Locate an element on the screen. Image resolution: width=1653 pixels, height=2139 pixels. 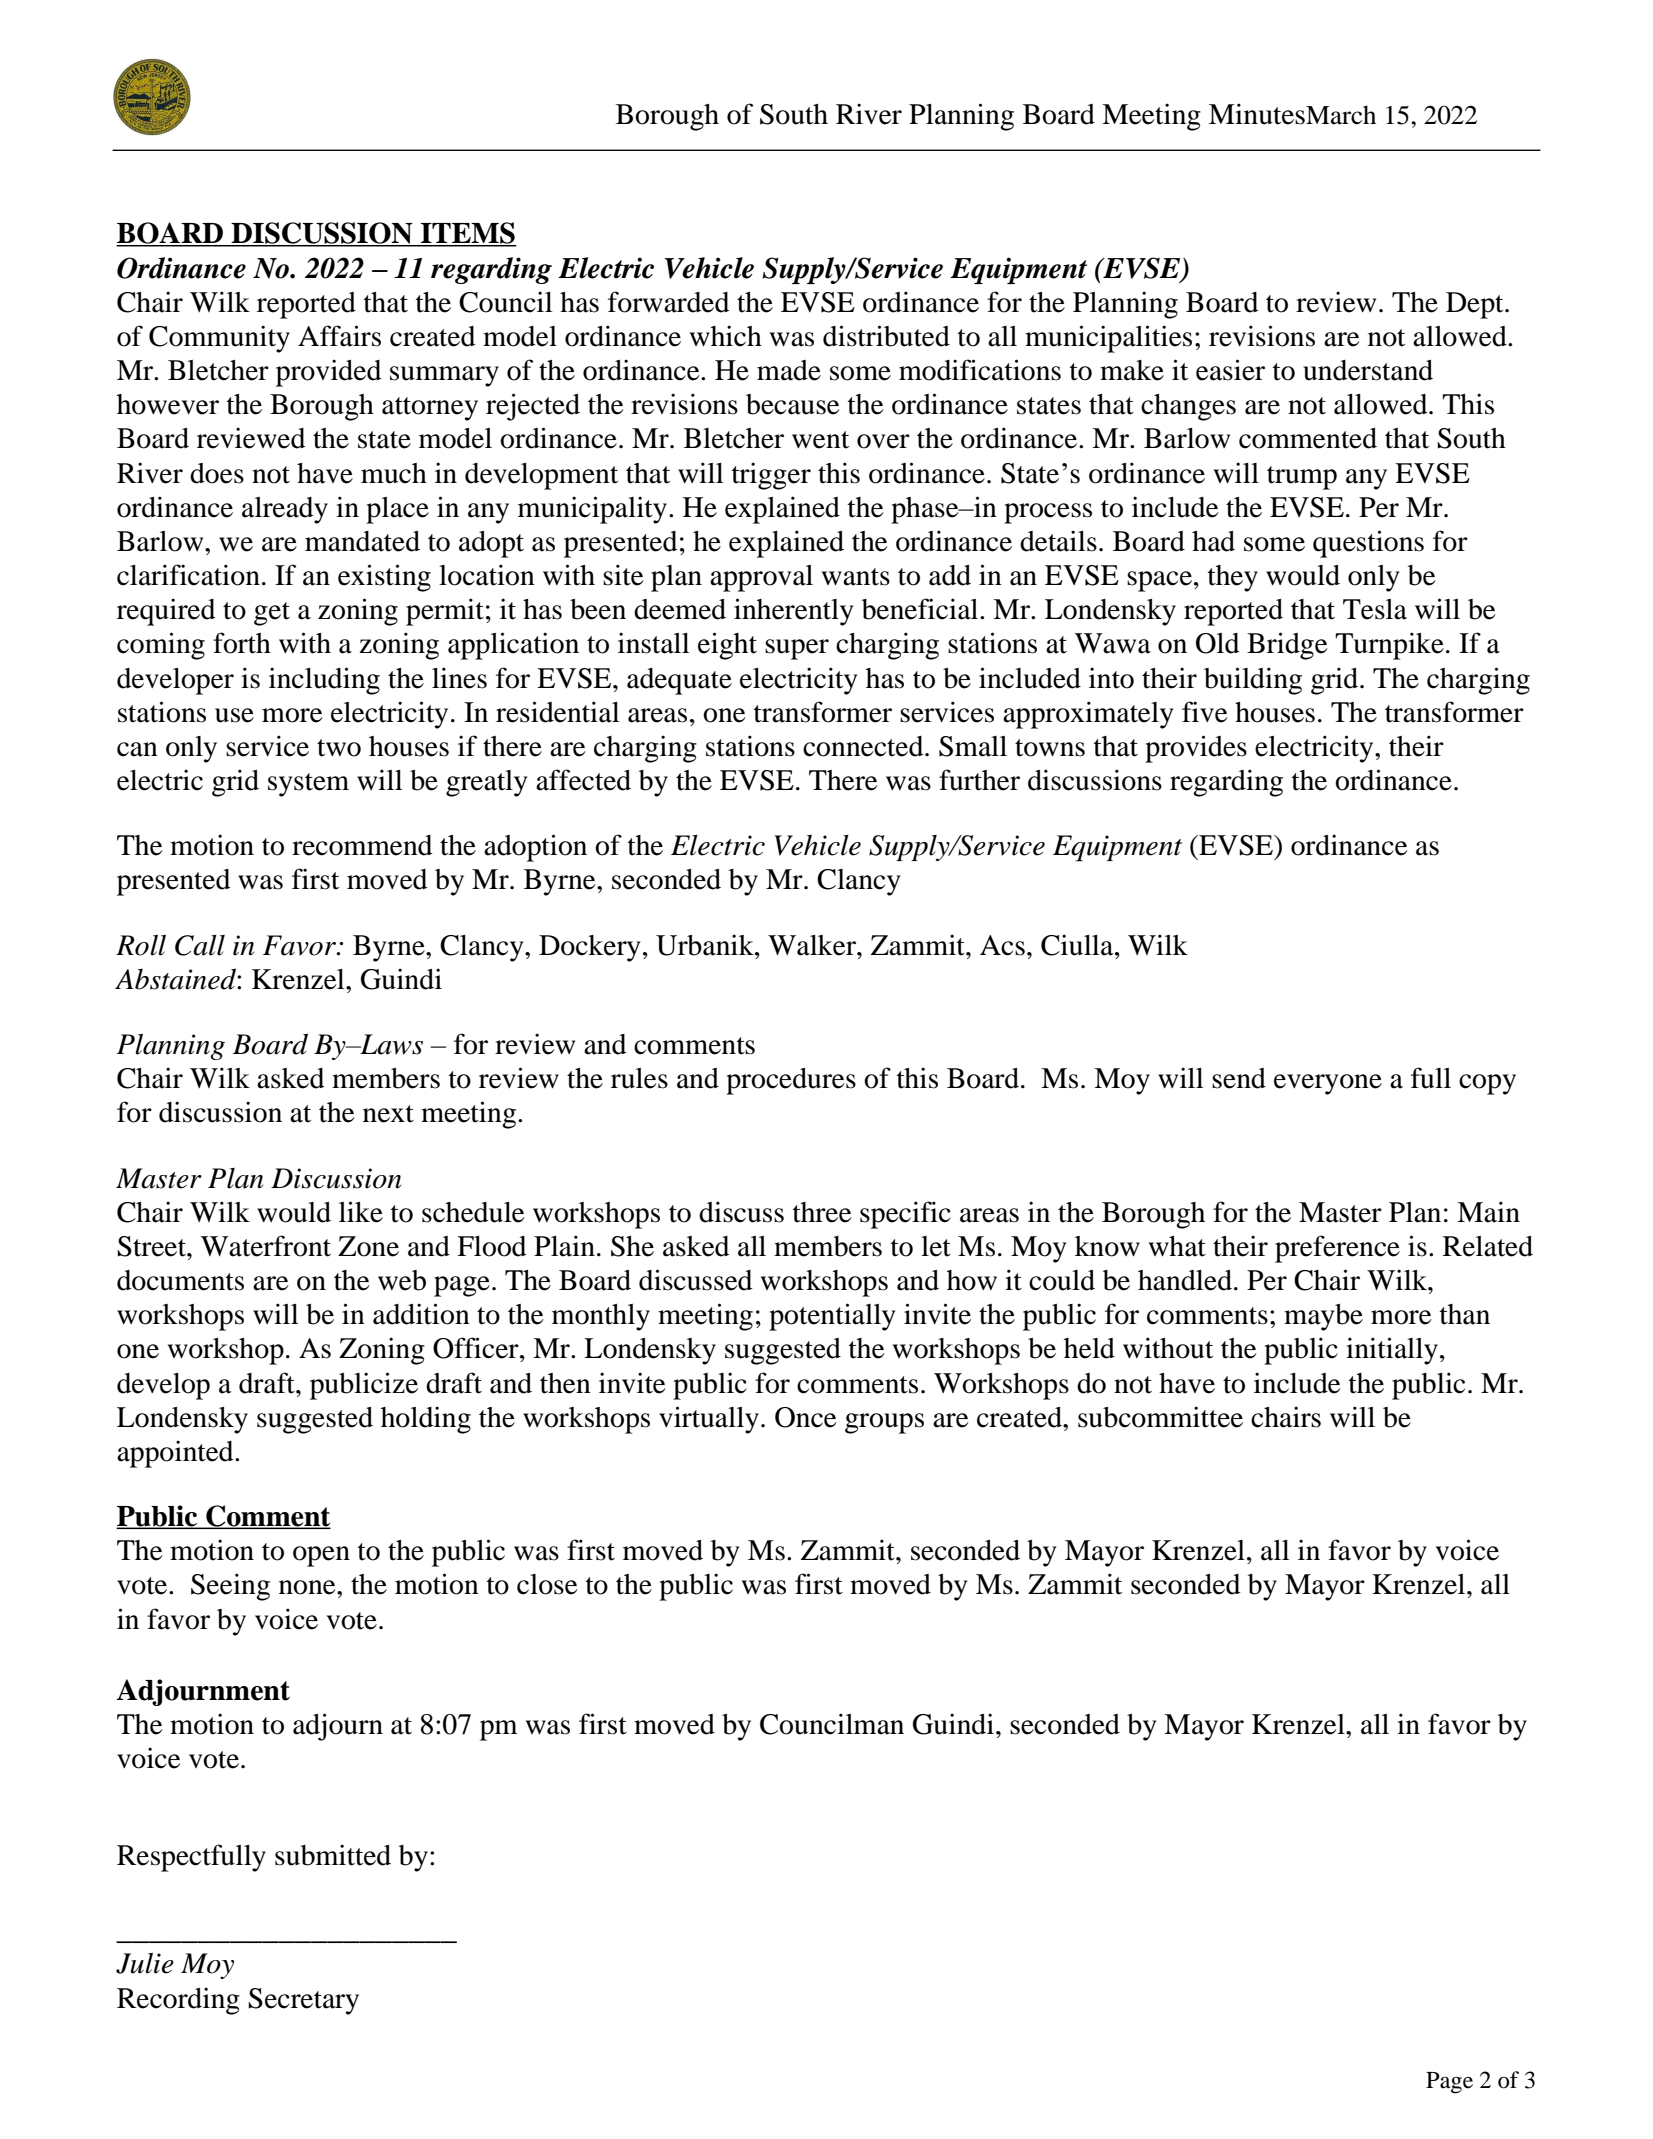
understand is located at coordinates (1368, 370).
